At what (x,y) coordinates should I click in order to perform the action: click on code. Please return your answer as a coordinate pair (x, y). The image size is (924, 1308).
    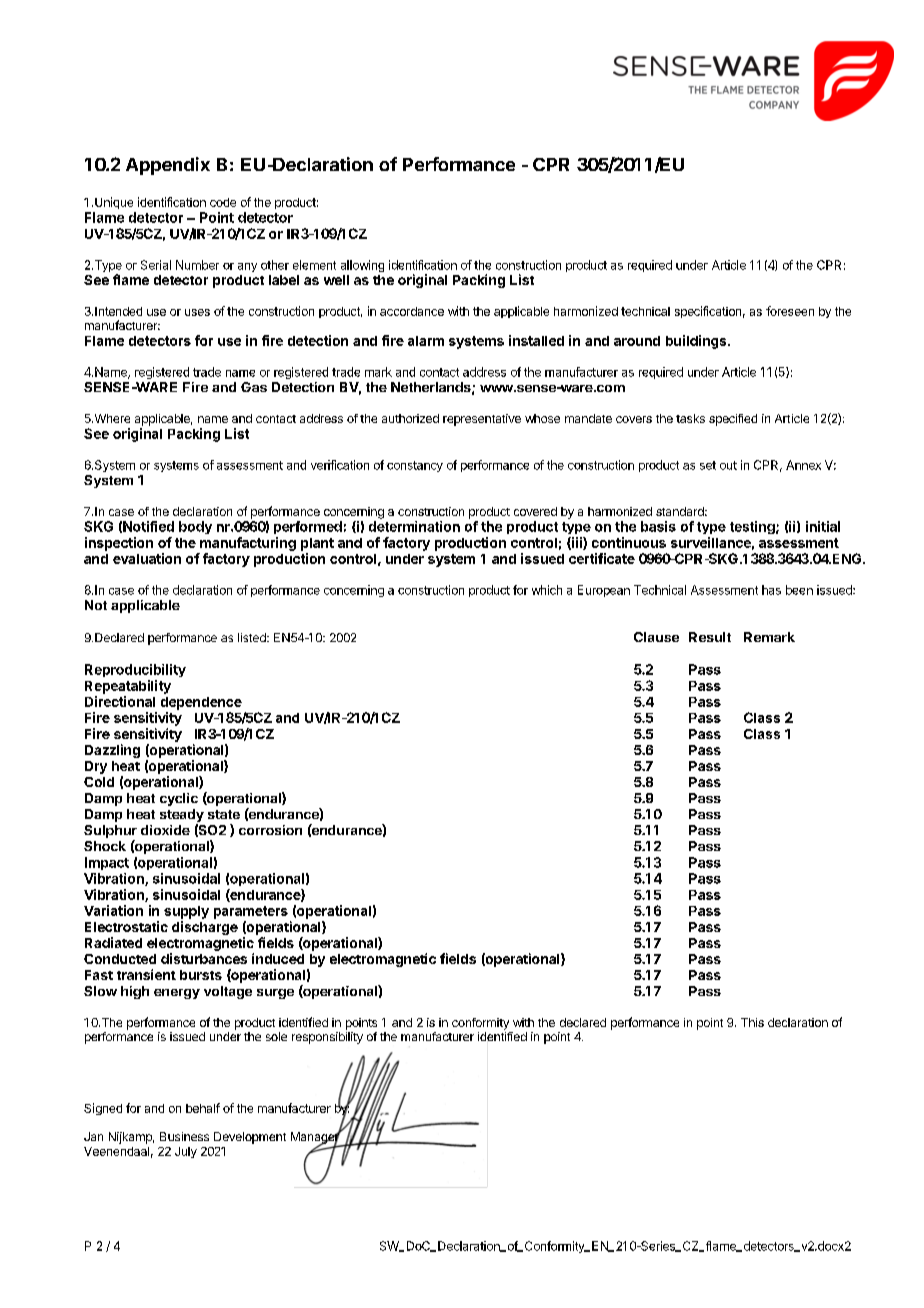
    Looking at the image, I should click on (223, 202).
